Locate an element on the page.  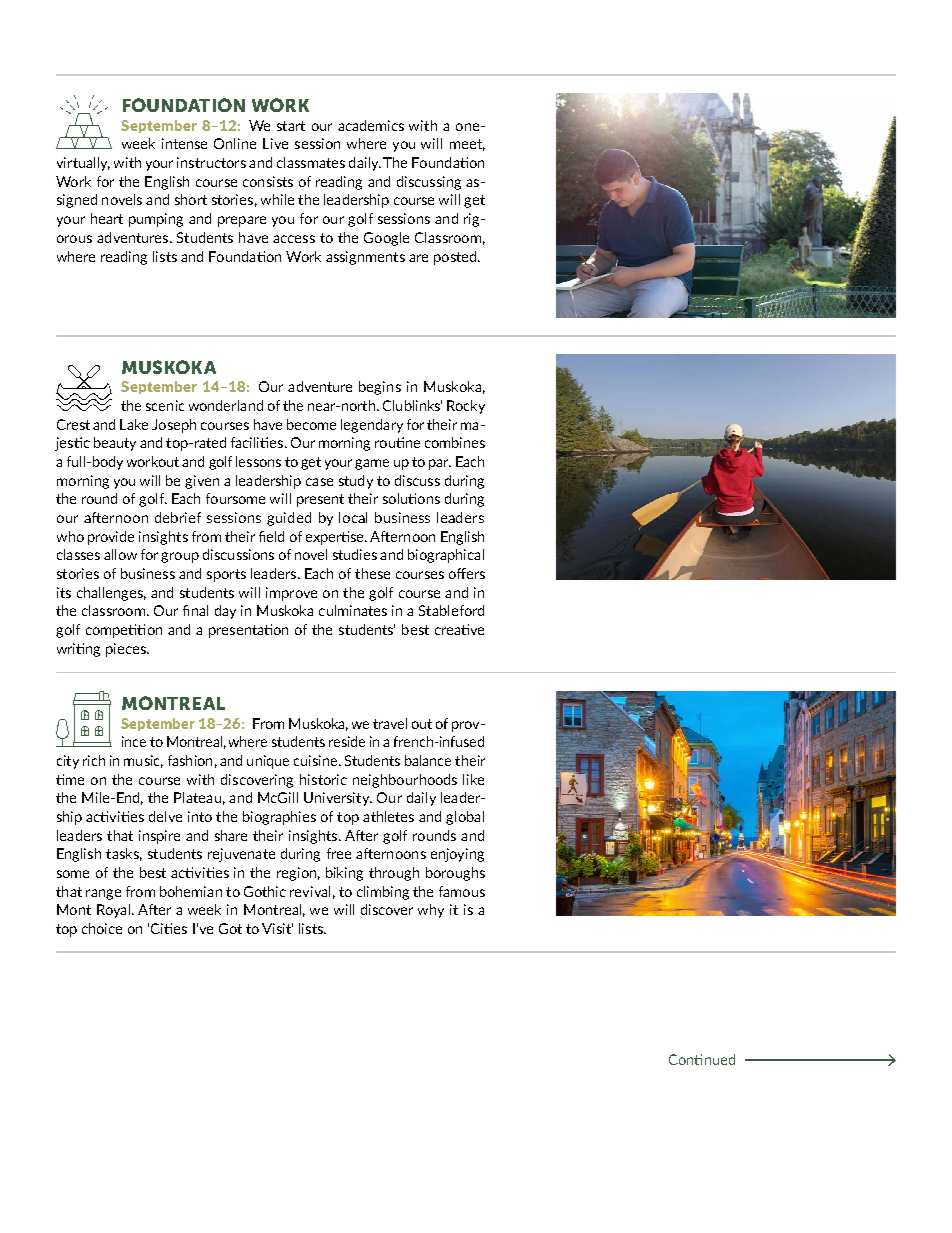
offers is located at coordinates (467, 573).
